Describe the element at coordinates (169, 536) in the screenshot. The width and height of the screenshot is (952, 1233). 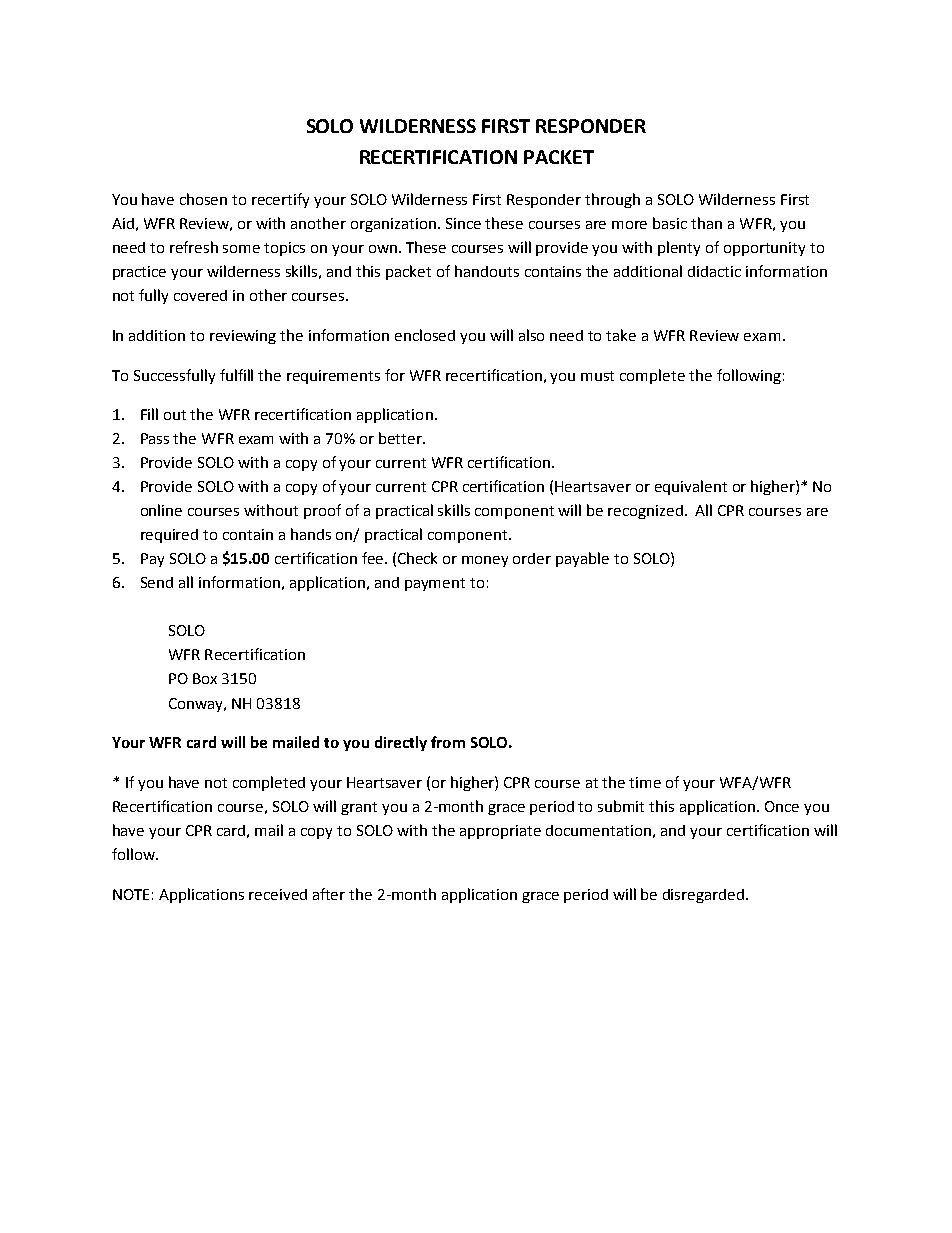
I see `required` at that location.
